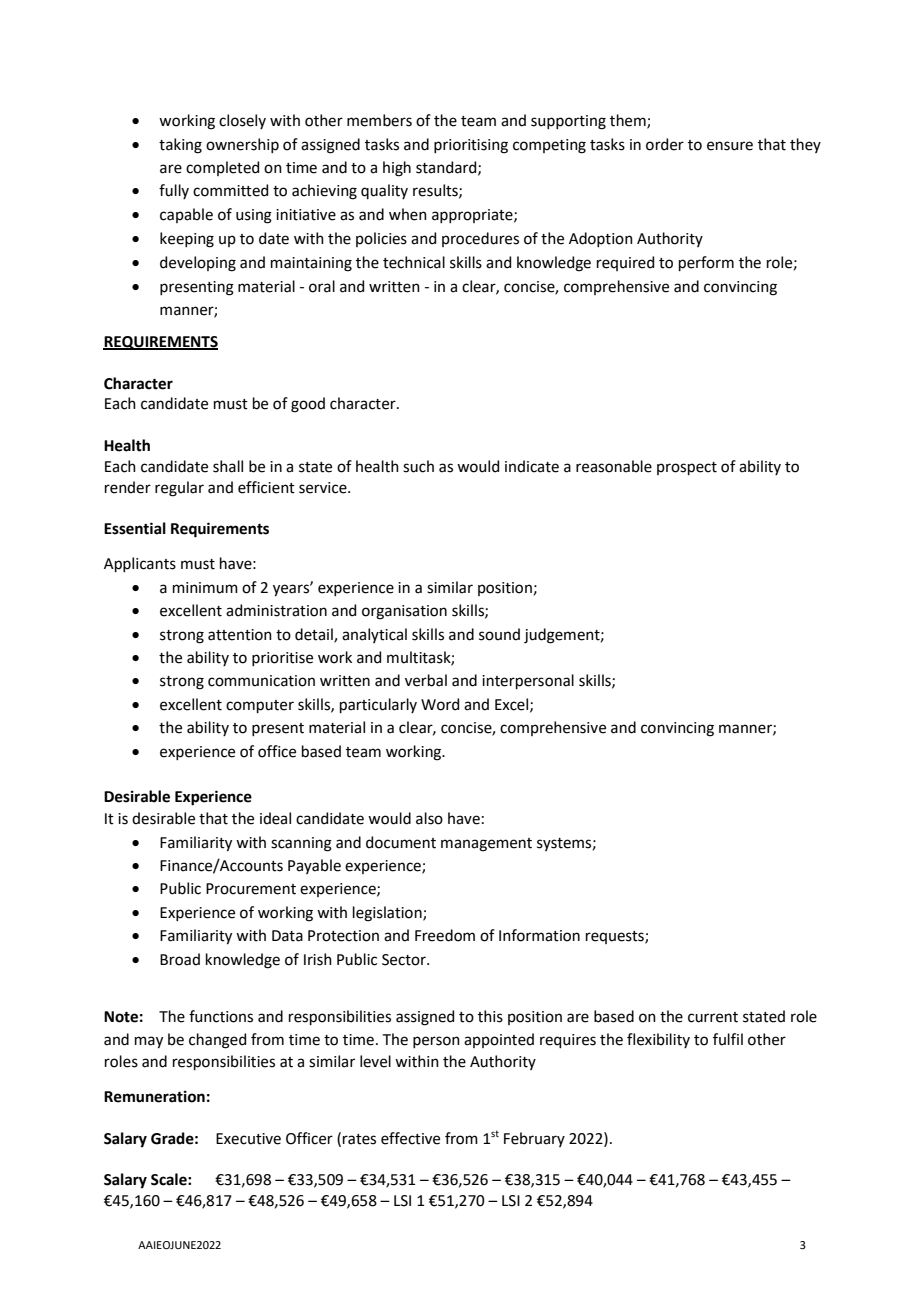 The width and height of the screenshot is (924, 1307). Describe the element at coordinates (222, 168) in the screenshot. I see `completed` at that location.
